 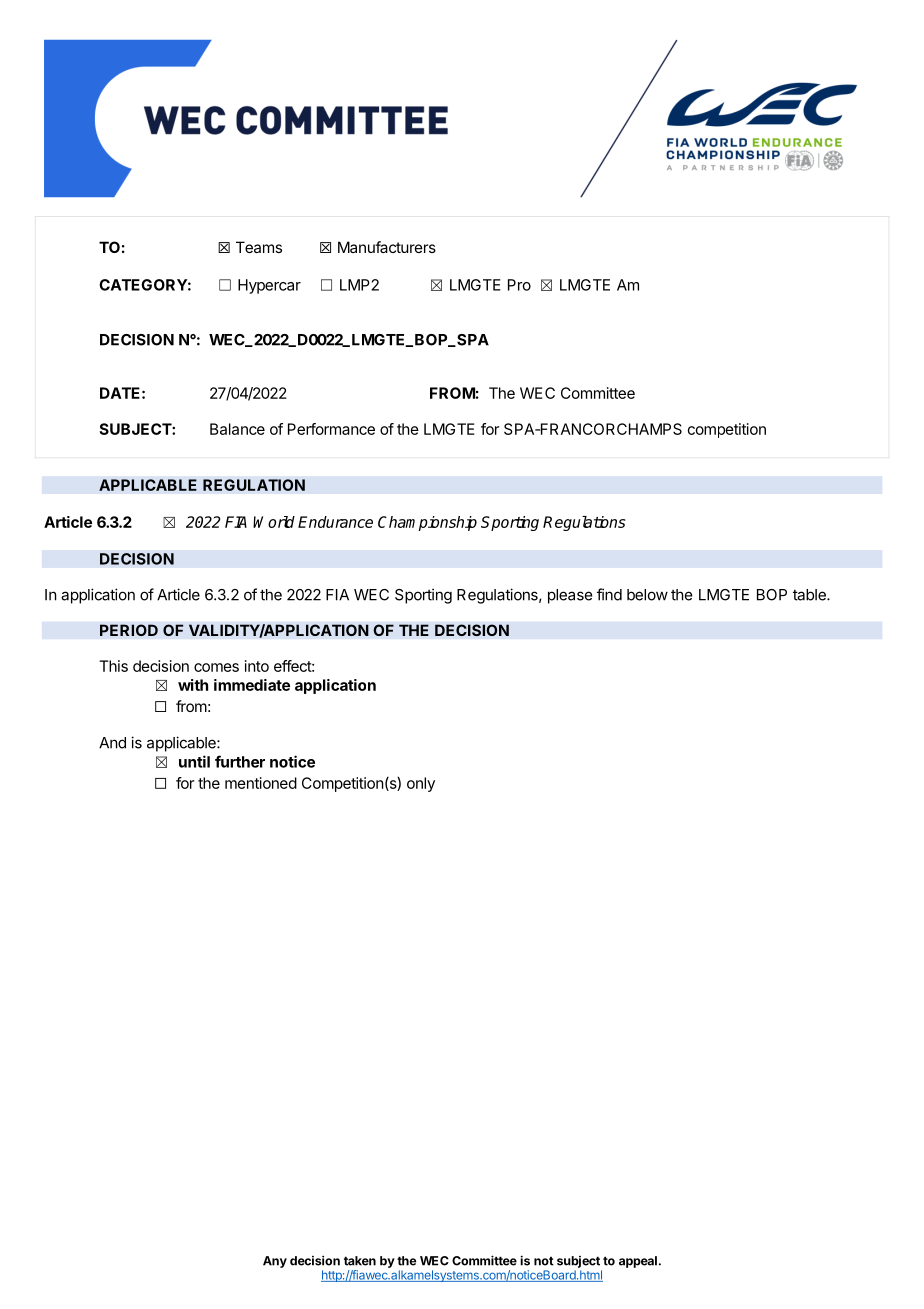 What do you see at coordinates (194, 761) in the screenshot?
I see `until` at bounding box center [194, 761].
